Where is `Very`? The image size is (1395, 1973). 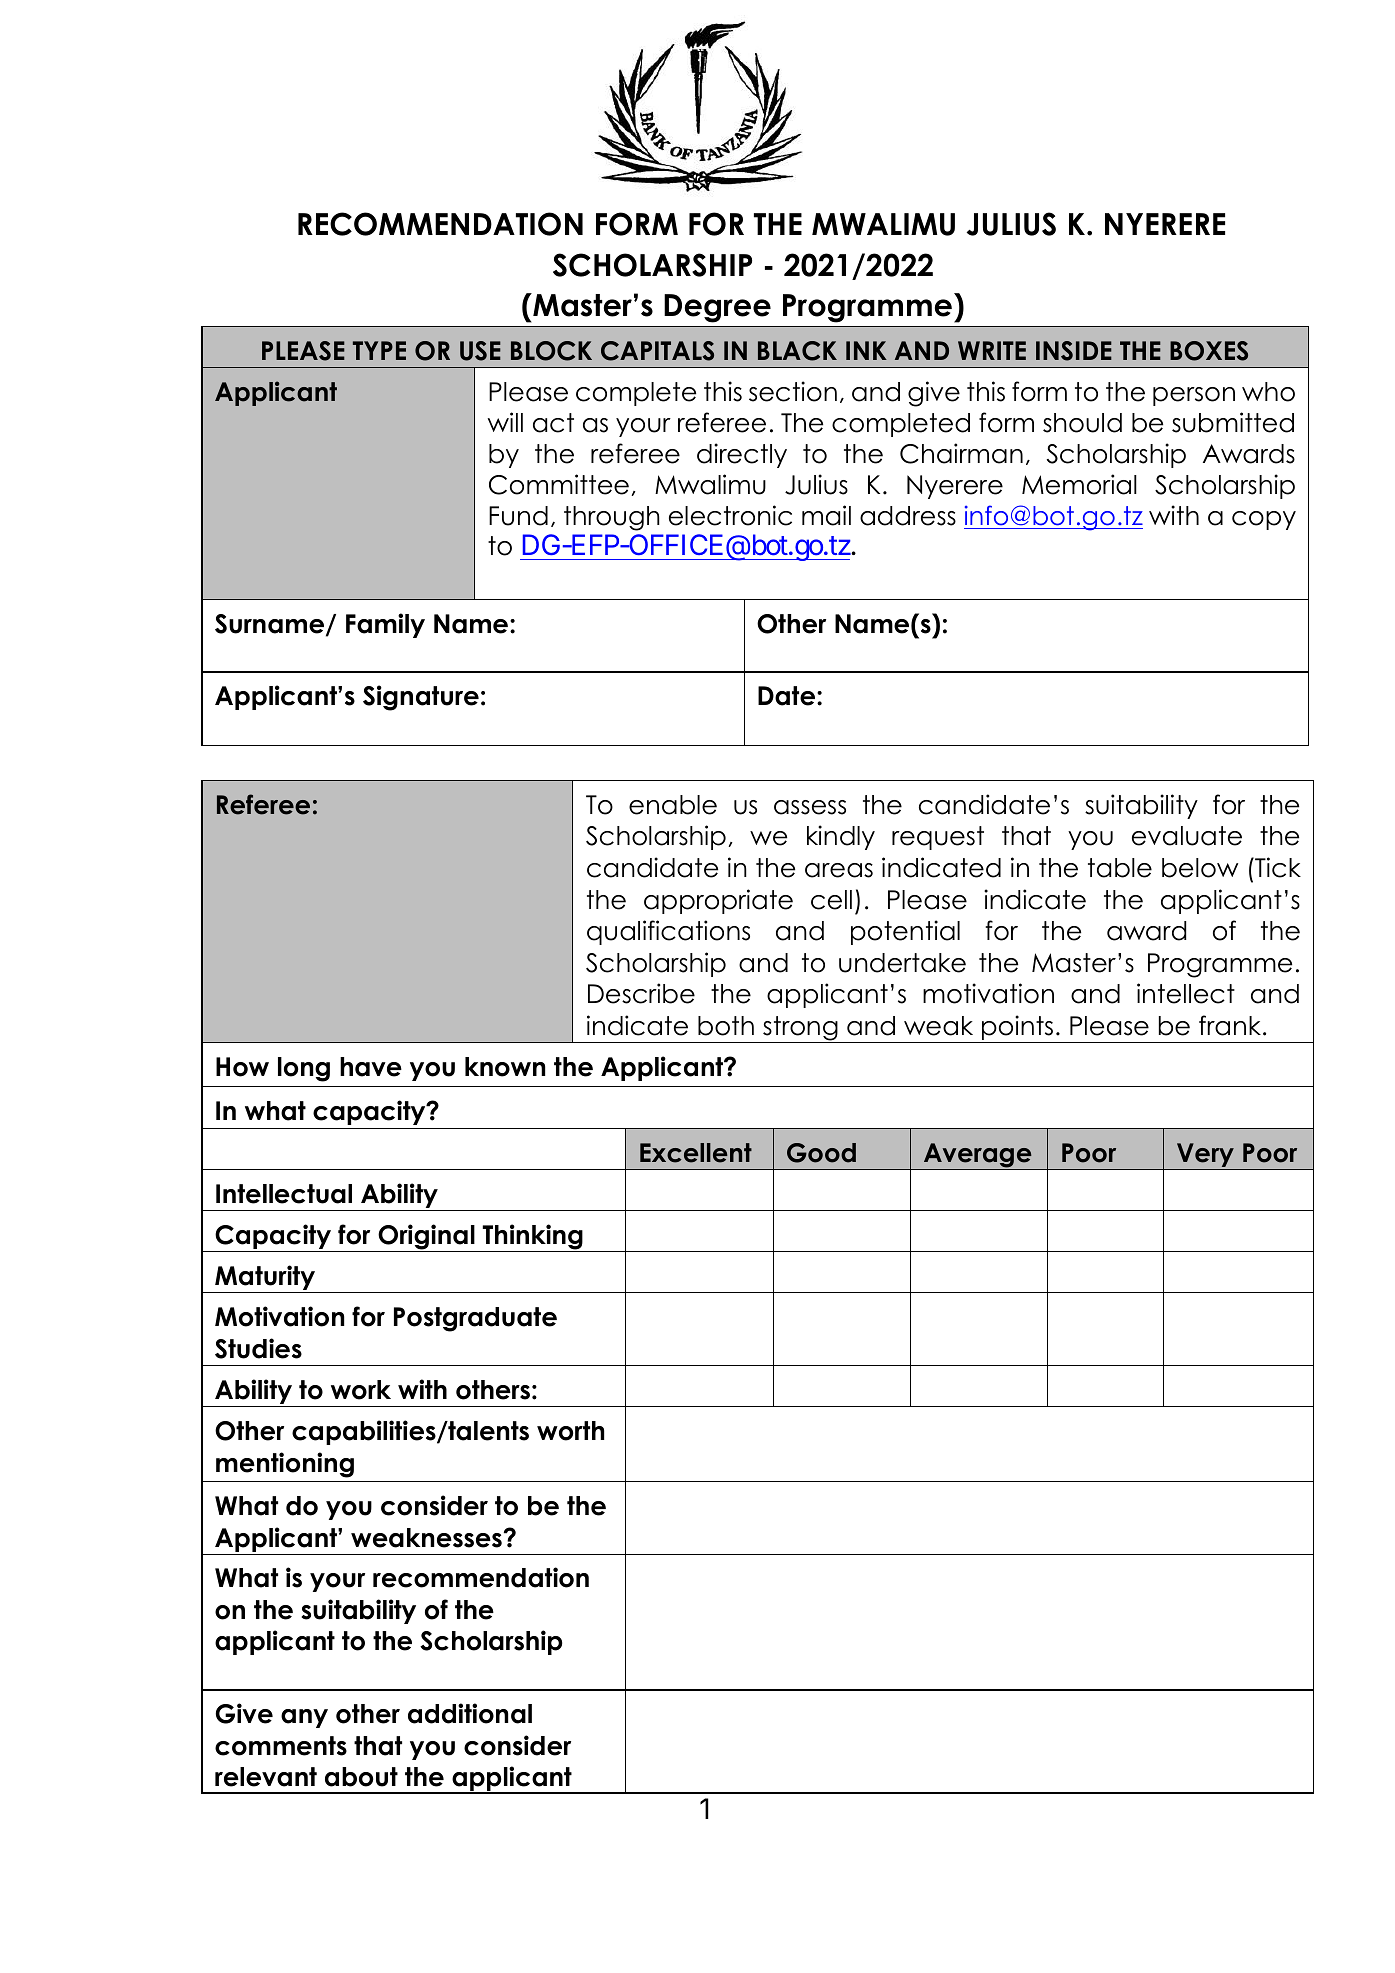
Very is located at coordinates (1205, 1156).
